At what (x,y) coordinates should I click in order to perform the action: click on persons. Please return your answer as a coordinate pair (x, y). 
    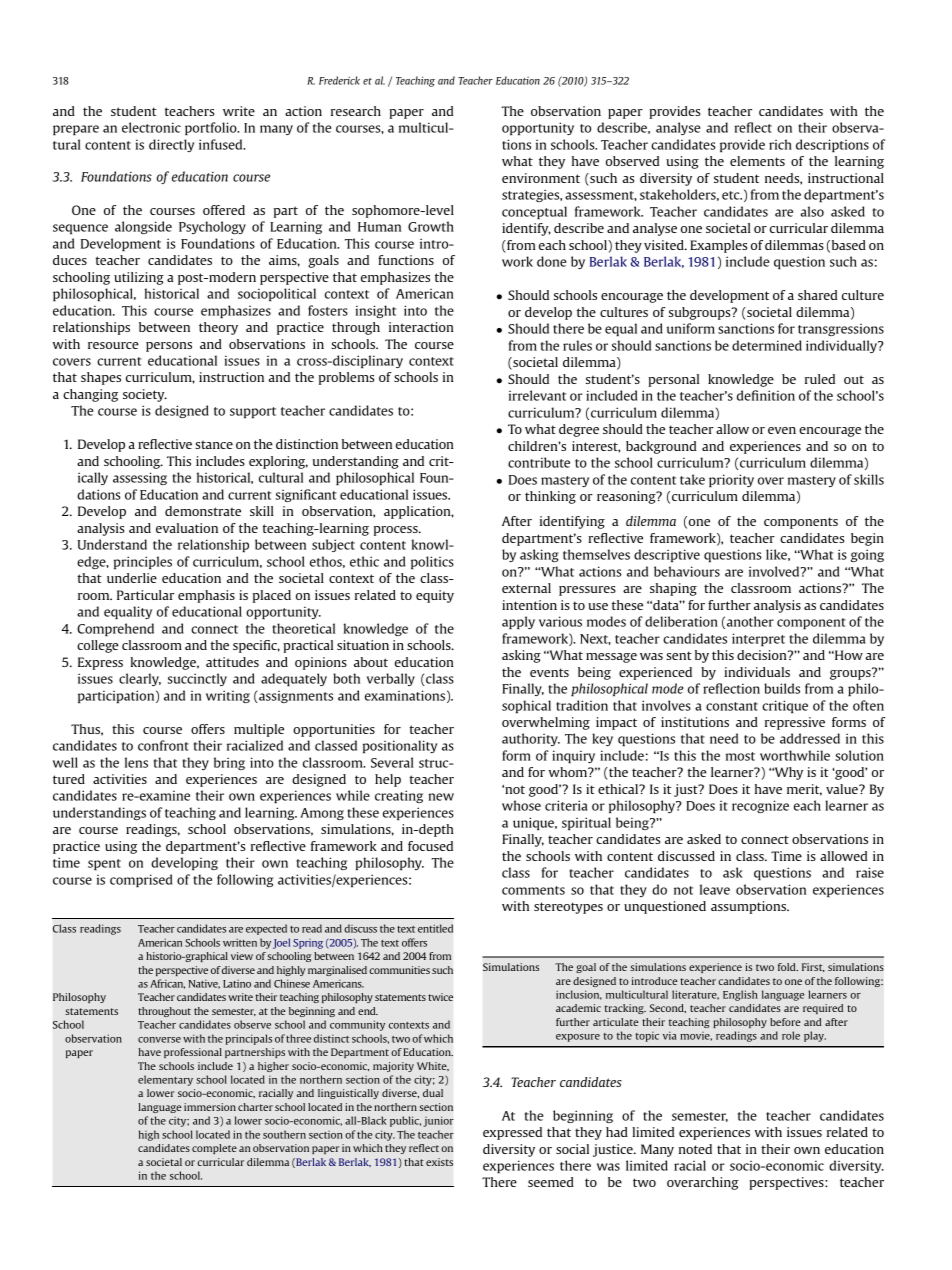
    Looking at the image, I should click on (169, 347).
